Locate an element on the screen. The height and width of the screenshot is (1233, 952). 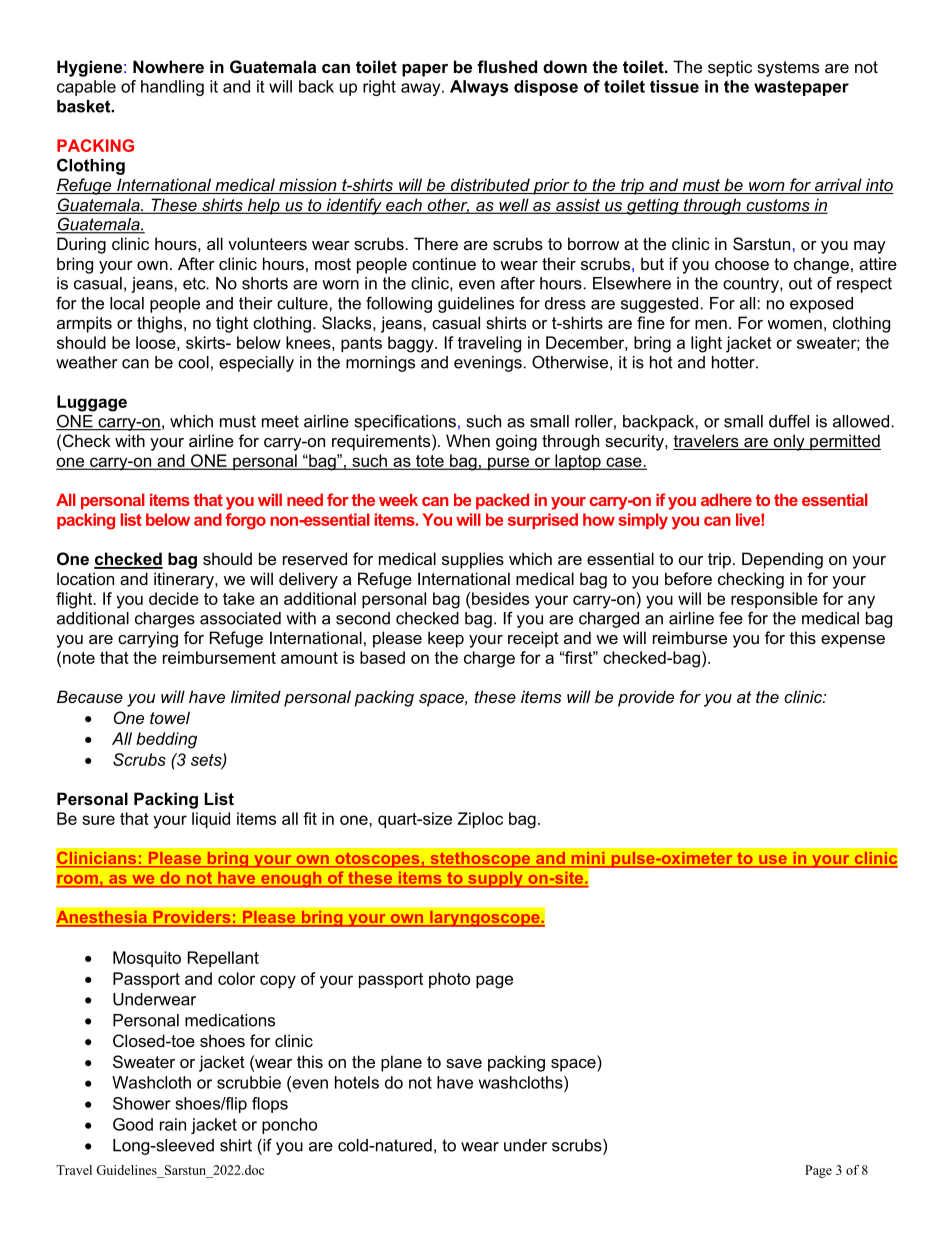
systems is located at coordinates (788, 69).
